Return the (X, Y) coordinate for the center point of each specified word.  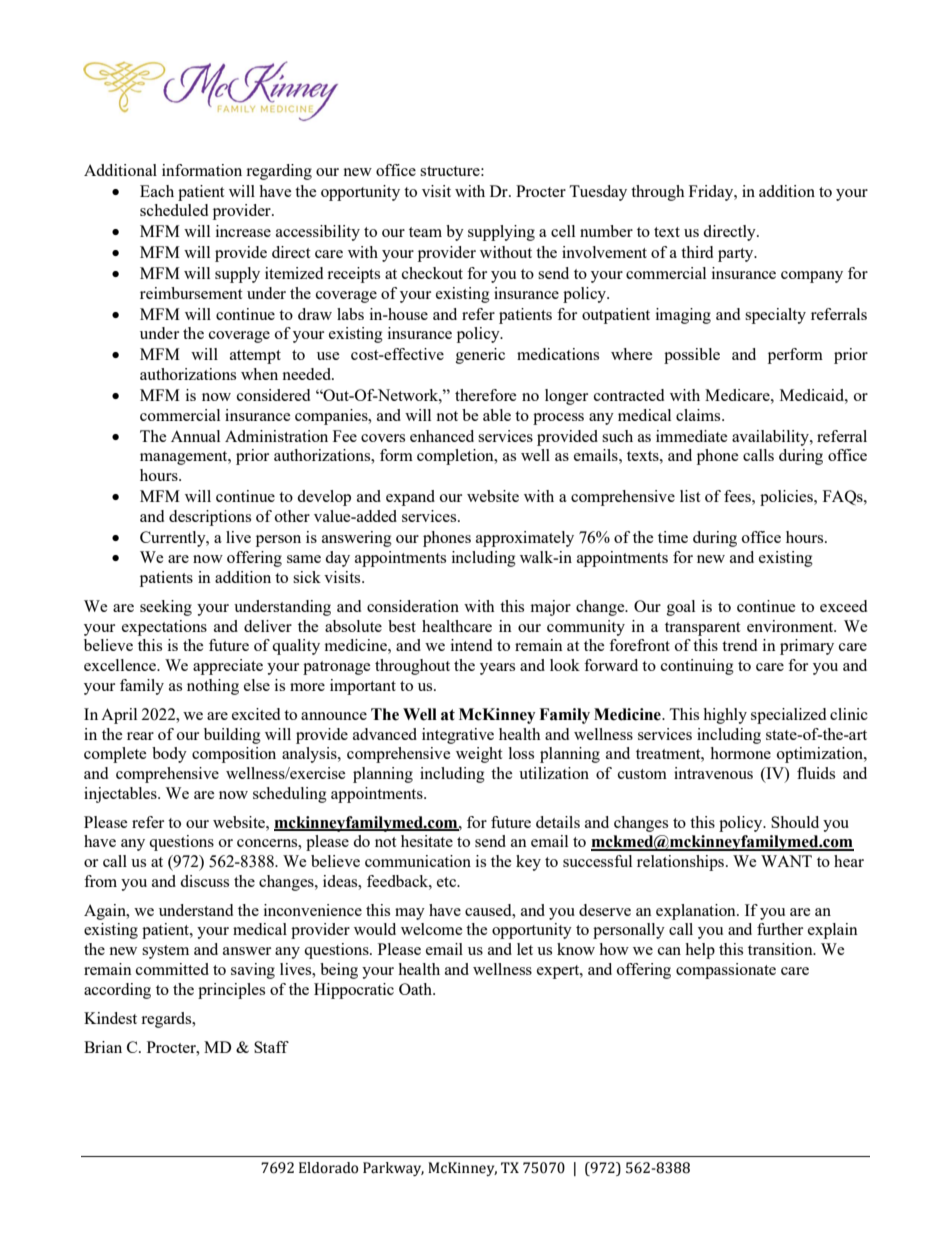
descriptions (210, 518)
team (425, 232)
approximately (525, 539)
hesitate (427, 841)
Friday (712, 193)
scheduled (174, 210)
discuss (204, 881)
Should (795, 822)
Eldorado (329, 1168)
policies (787, 498)
